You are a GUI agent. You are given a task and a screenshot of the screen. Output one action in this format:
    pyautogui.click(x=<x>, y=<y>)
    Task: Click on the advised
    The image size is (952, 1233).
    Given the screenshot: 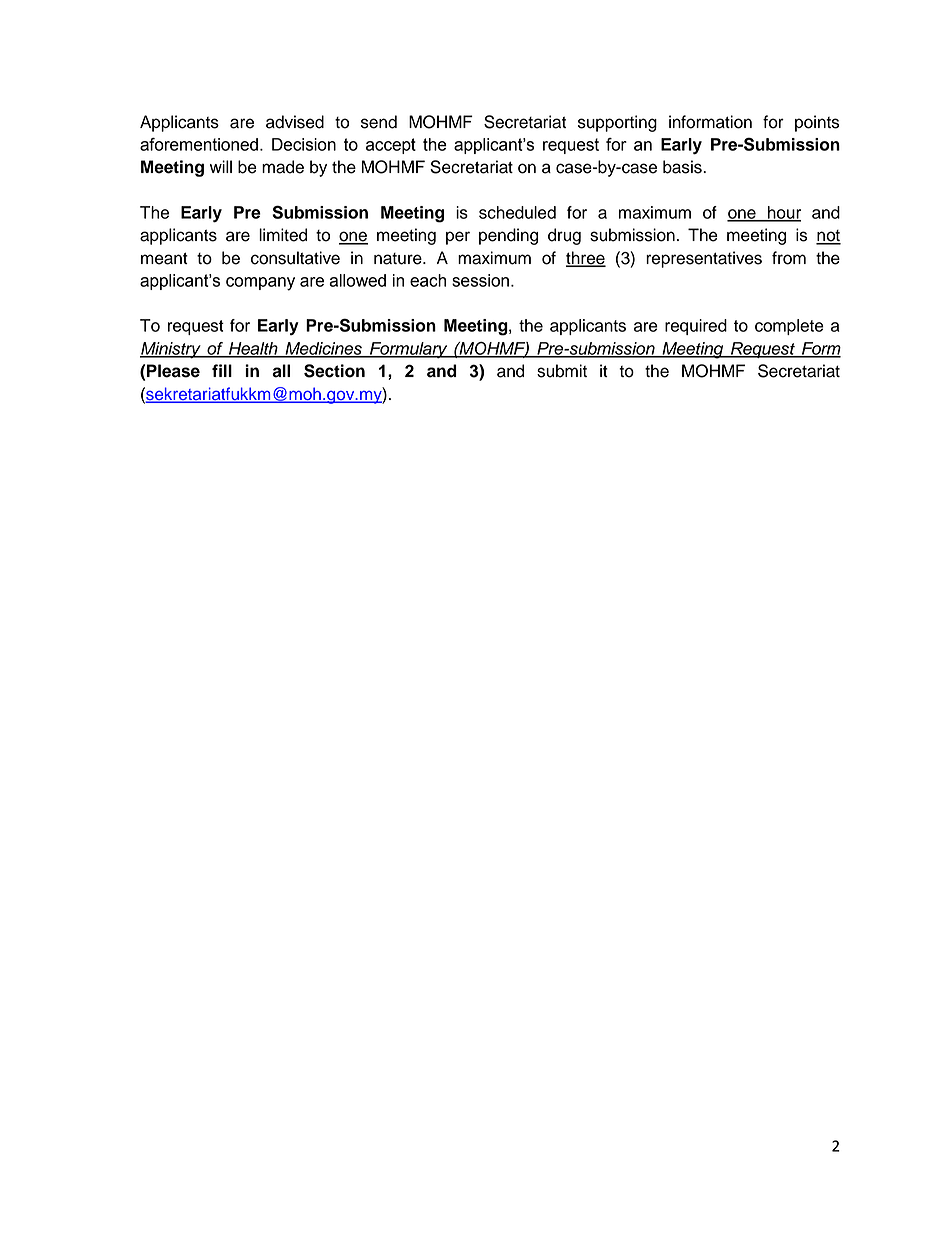 What is the action you would take?
    pyautogui.click(x=295, y=122)
